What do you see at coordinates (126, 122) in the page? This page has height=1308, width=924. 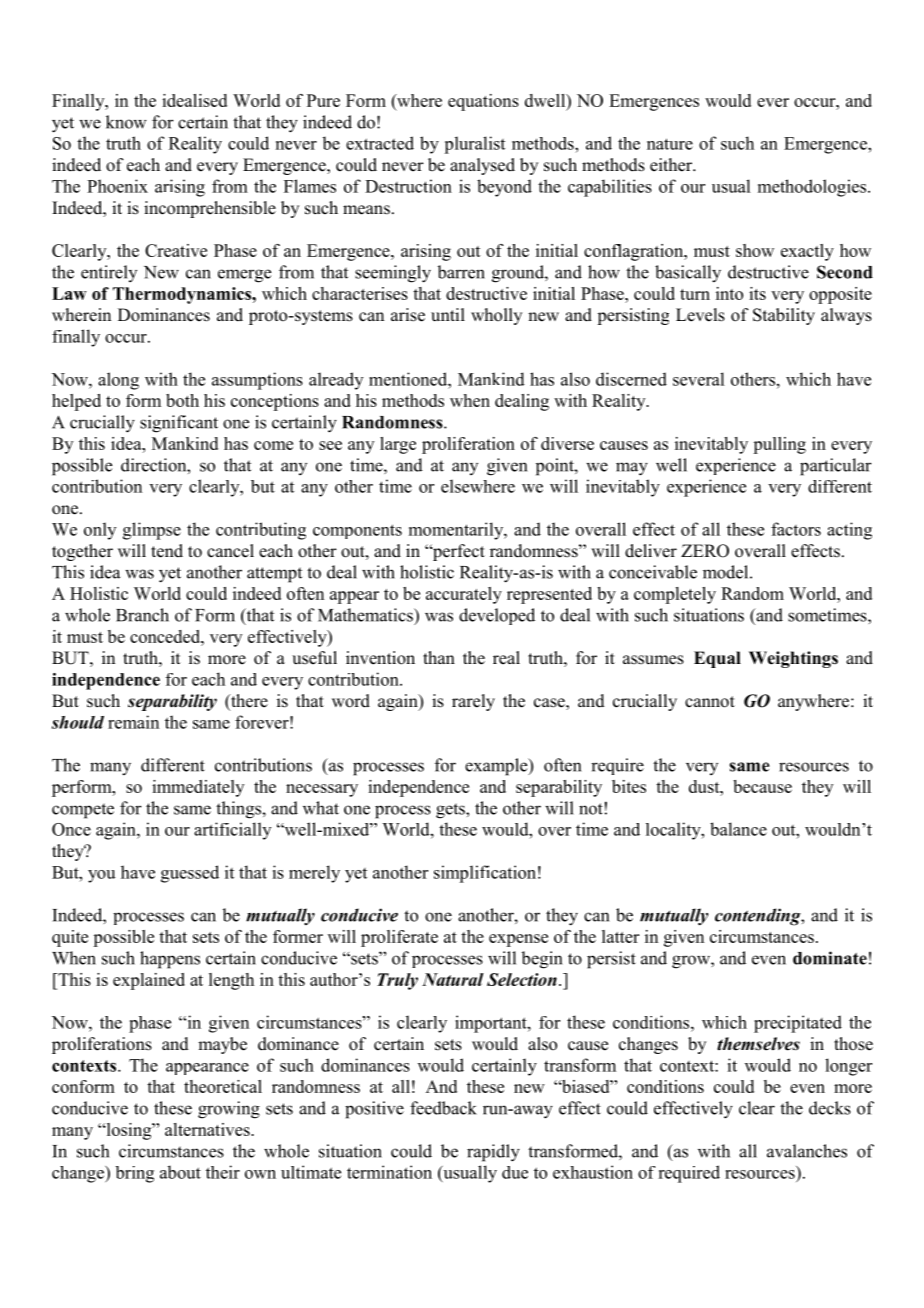 I see `know` at bounding box center [126, 122].
